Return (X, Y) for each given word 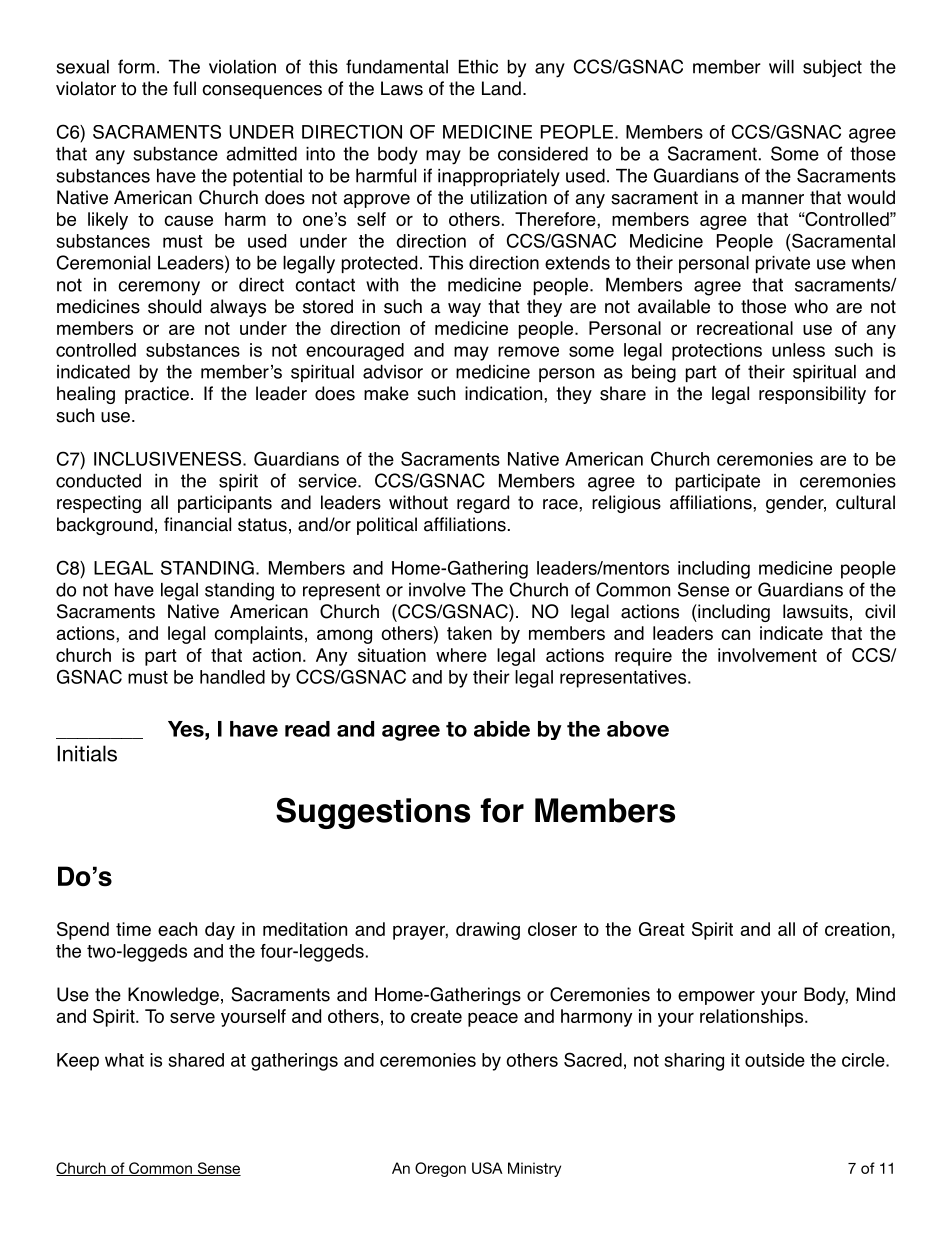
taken (469, 633)
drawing (488, 931)
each (177, 929)
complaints (258, 635)
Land (501, 88)
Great (662, 929)
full (184, 88)
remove (528, 351)
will (781, 67)
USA (487, 1168)
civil (880, 611)
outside (775, 1060)
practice (157, 395)
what (124, 1060)
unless (798, 350)
